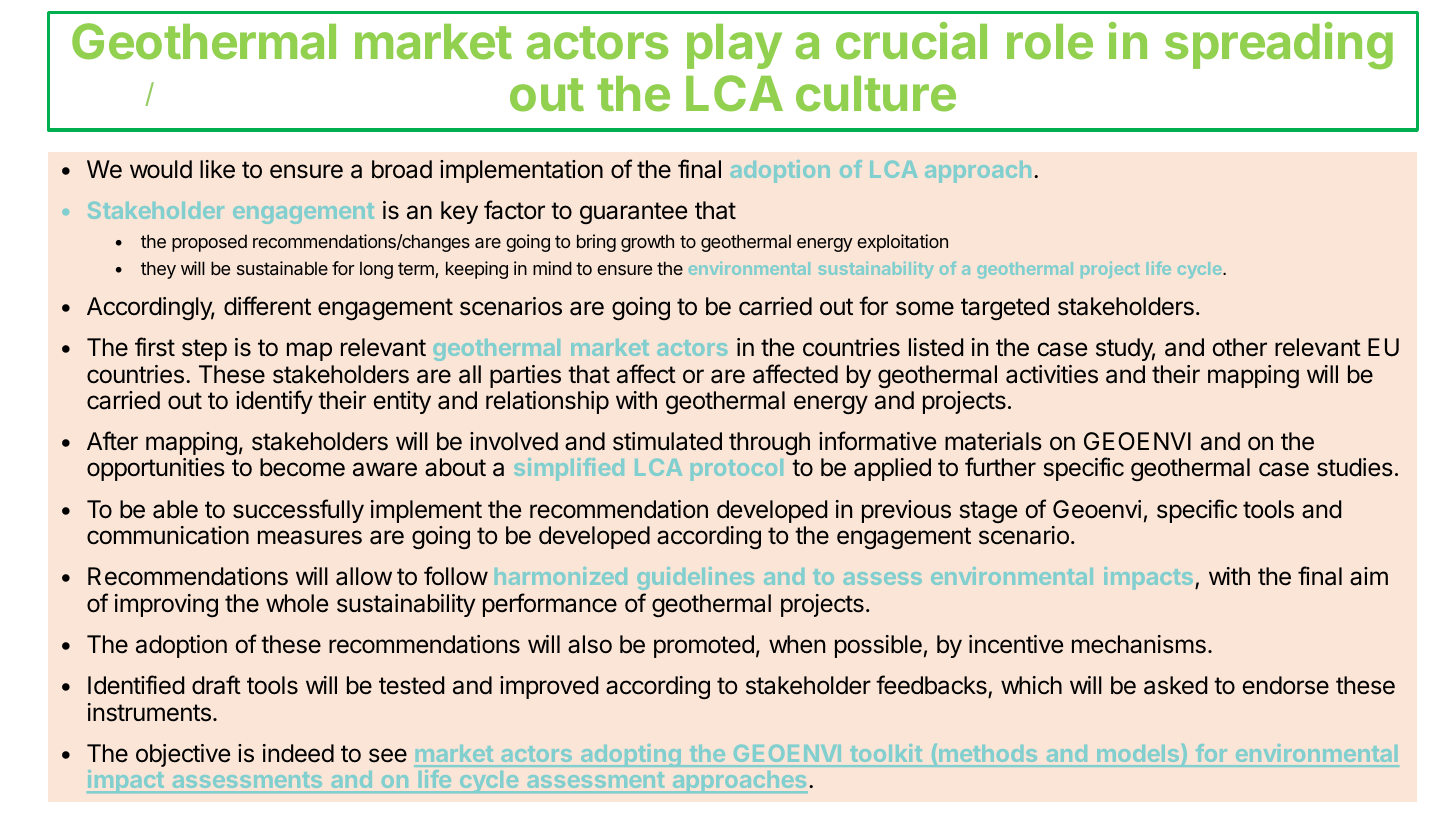 This screenshot has height=819, width=1456. Describe the element at coordinates (734, 46) in the screenshot. I see `play` at that location.
